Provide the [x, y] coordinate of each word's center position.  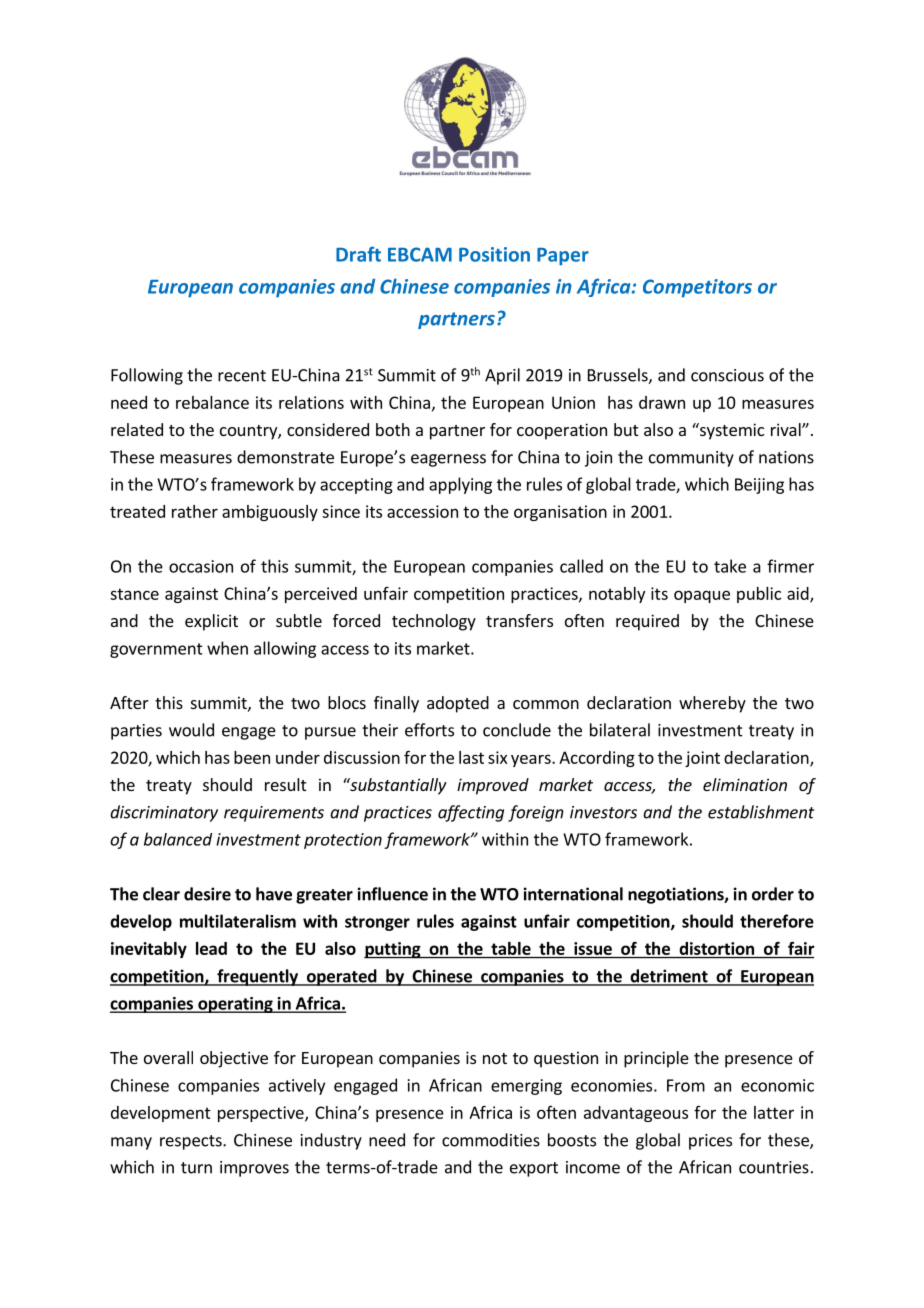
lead [211, 948]
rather [195, 511]
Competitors [697, 288]
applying [460, 485]
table [511, 948]
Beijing [759, 486]
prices [710, 1142]
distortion [717, 948]
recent [242, 376]
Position [494, 254]
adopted [458, 704]
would [191, 730]
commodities [491, 1140]
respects [192, 1142]
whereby [712, 704]
